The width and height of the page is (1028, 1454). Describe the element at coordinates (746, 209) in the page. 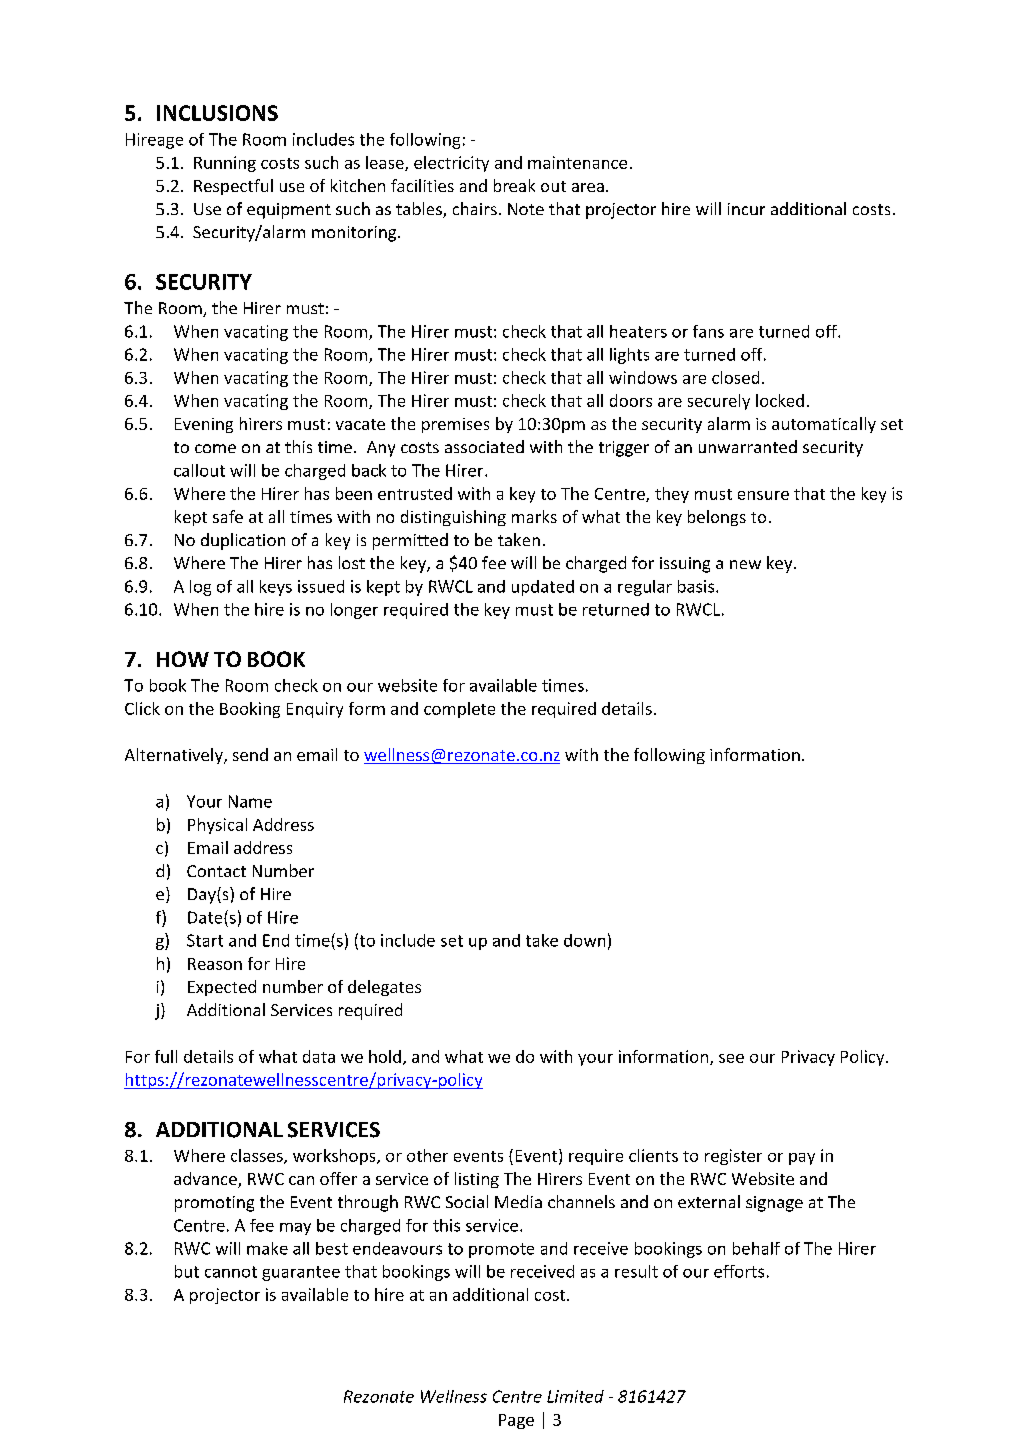

I see `incur` at that location.
